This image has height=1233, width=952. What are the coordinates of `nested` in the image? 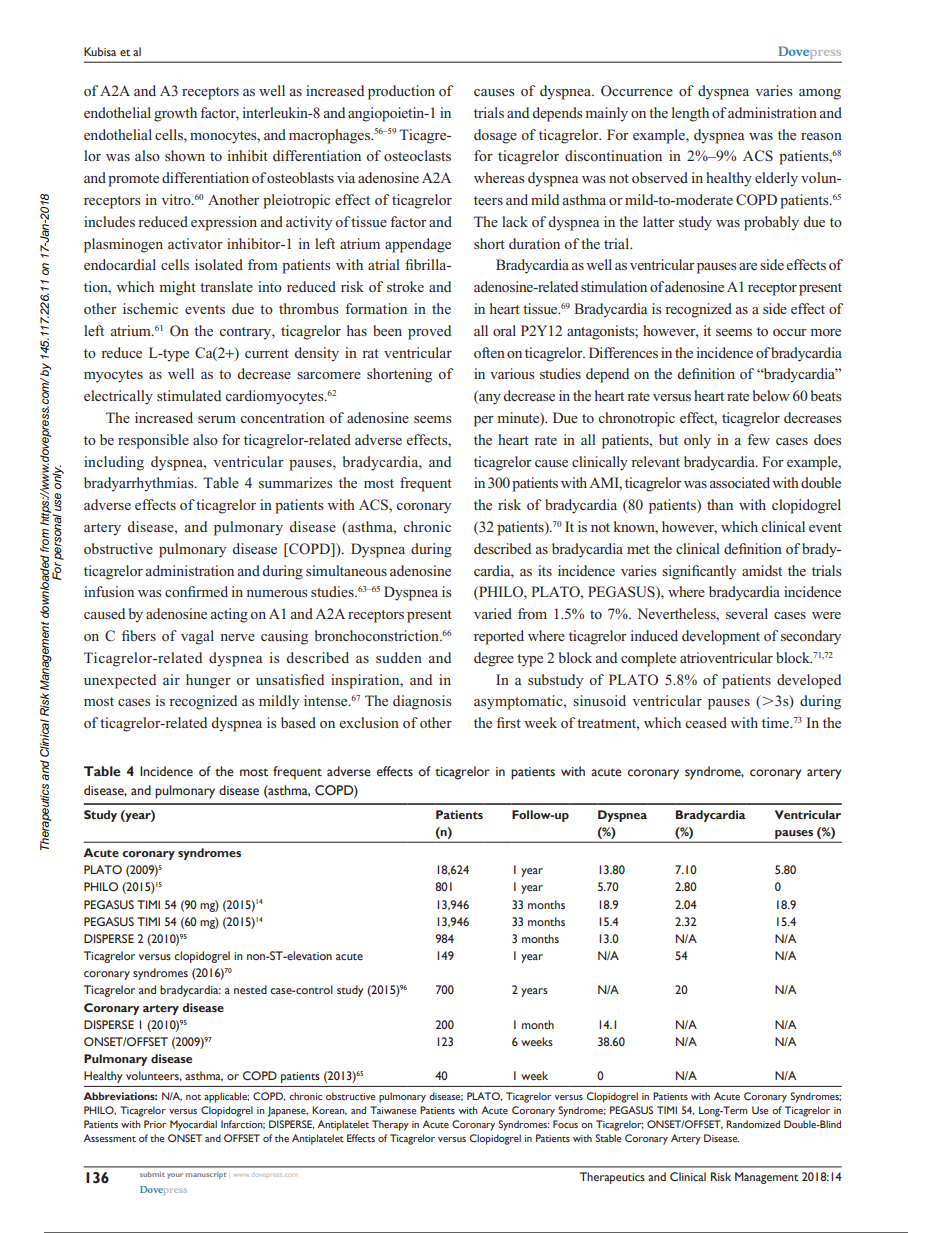 It's located at (250, 989).
